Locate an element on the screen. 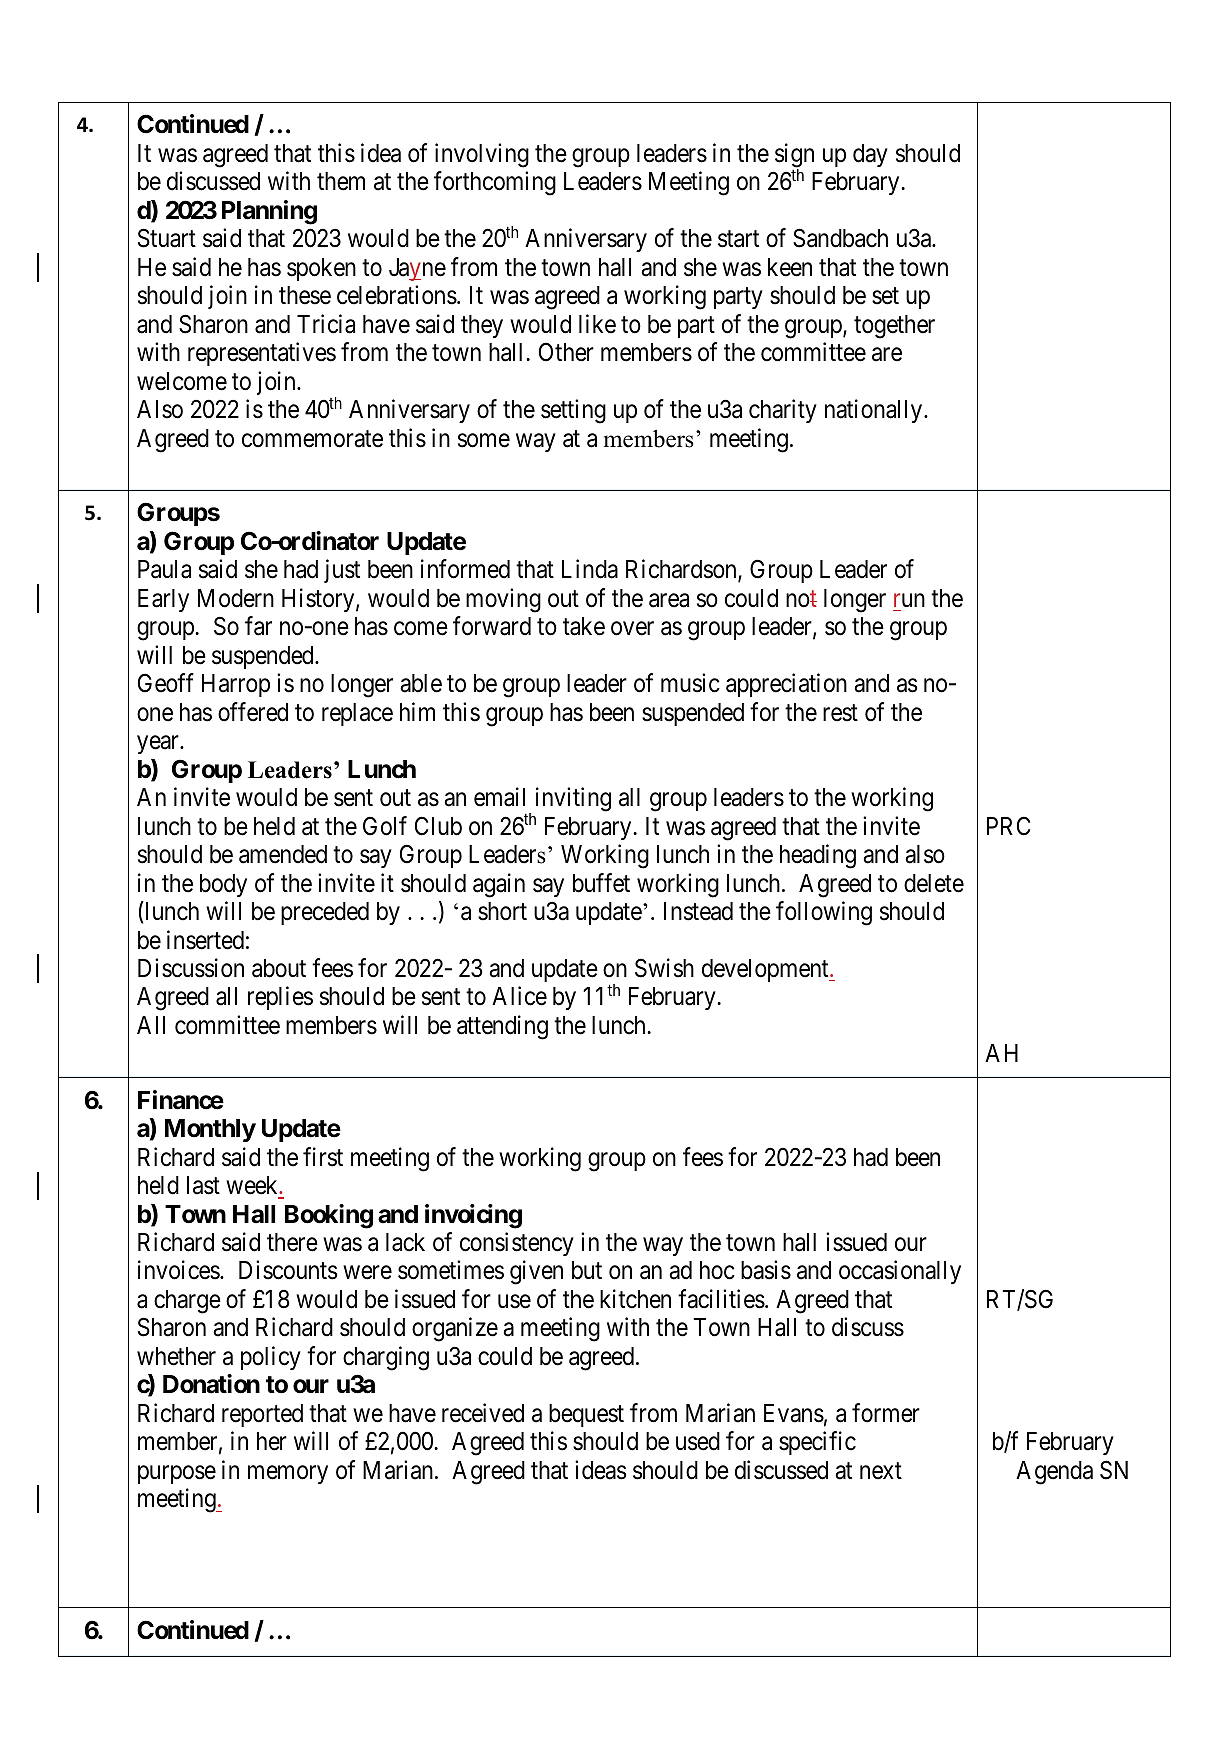 This screenshot has width=1228, height=1738. amended is located at coordinates (283, 854).
